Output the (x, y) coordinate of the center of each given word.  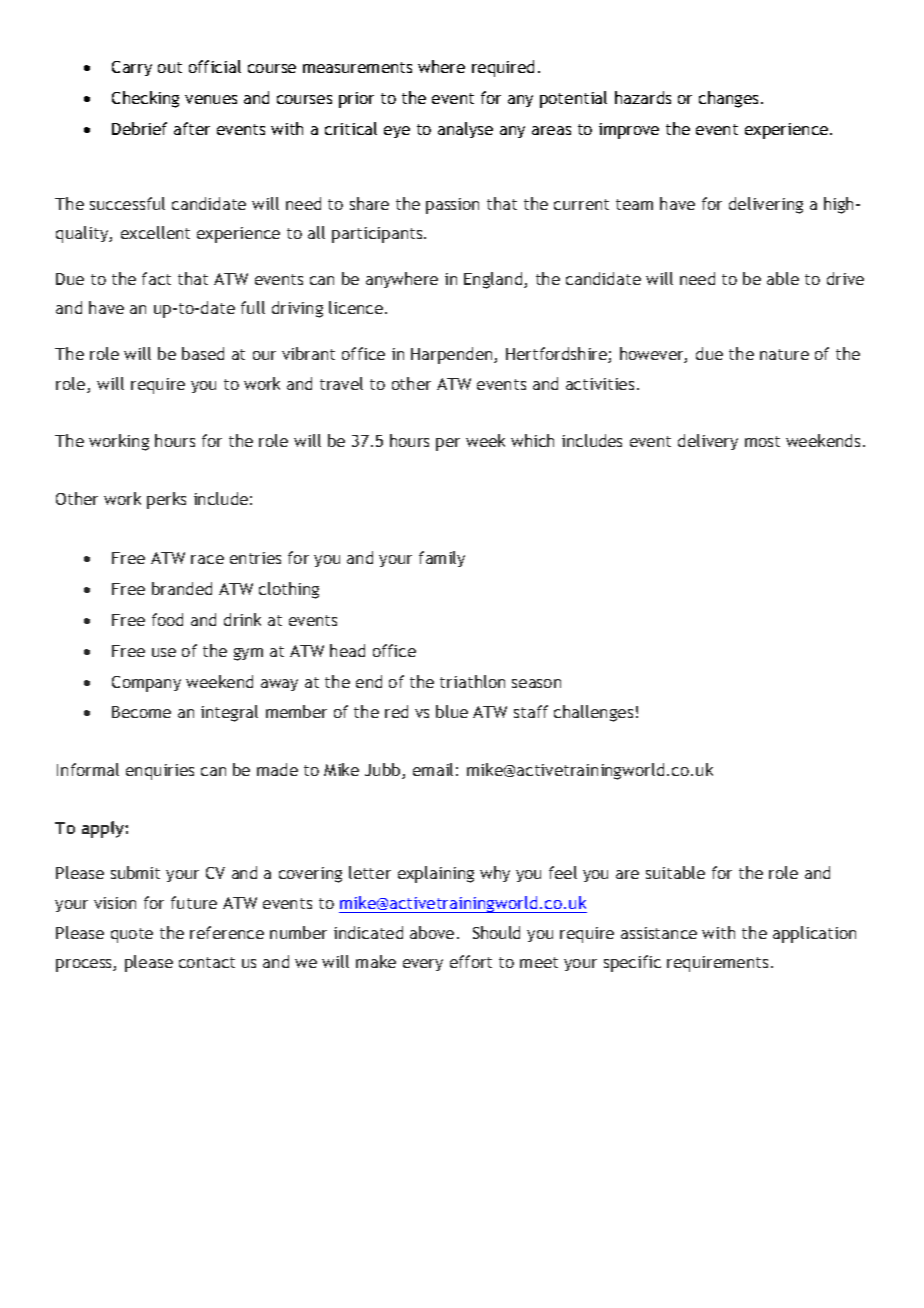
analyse (465, 130)
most (762, 441)
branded (182, 588)
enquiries (160, 772)
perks (166, 500)
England (494, 280)
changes (730, 99)
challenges (593, 713)
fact (156, 278)
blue (452, 711)
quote (132, 935)
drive (845, 278)
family (442, 559)
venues (211, 99)
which (532, 440)
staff (531, 711)
